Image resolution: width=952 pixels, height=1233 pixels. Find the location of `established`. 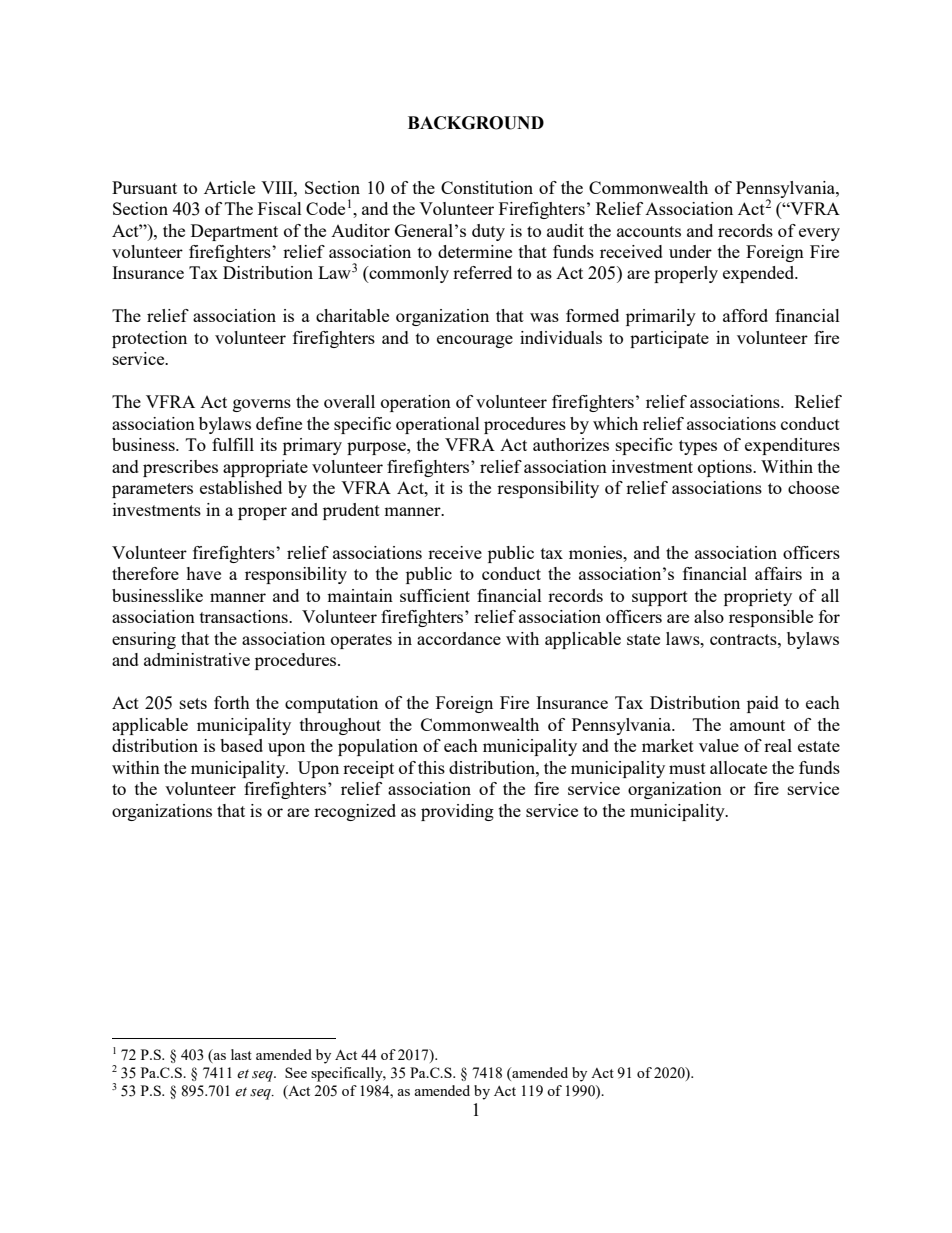

established is located at coordinates (241, 487).
